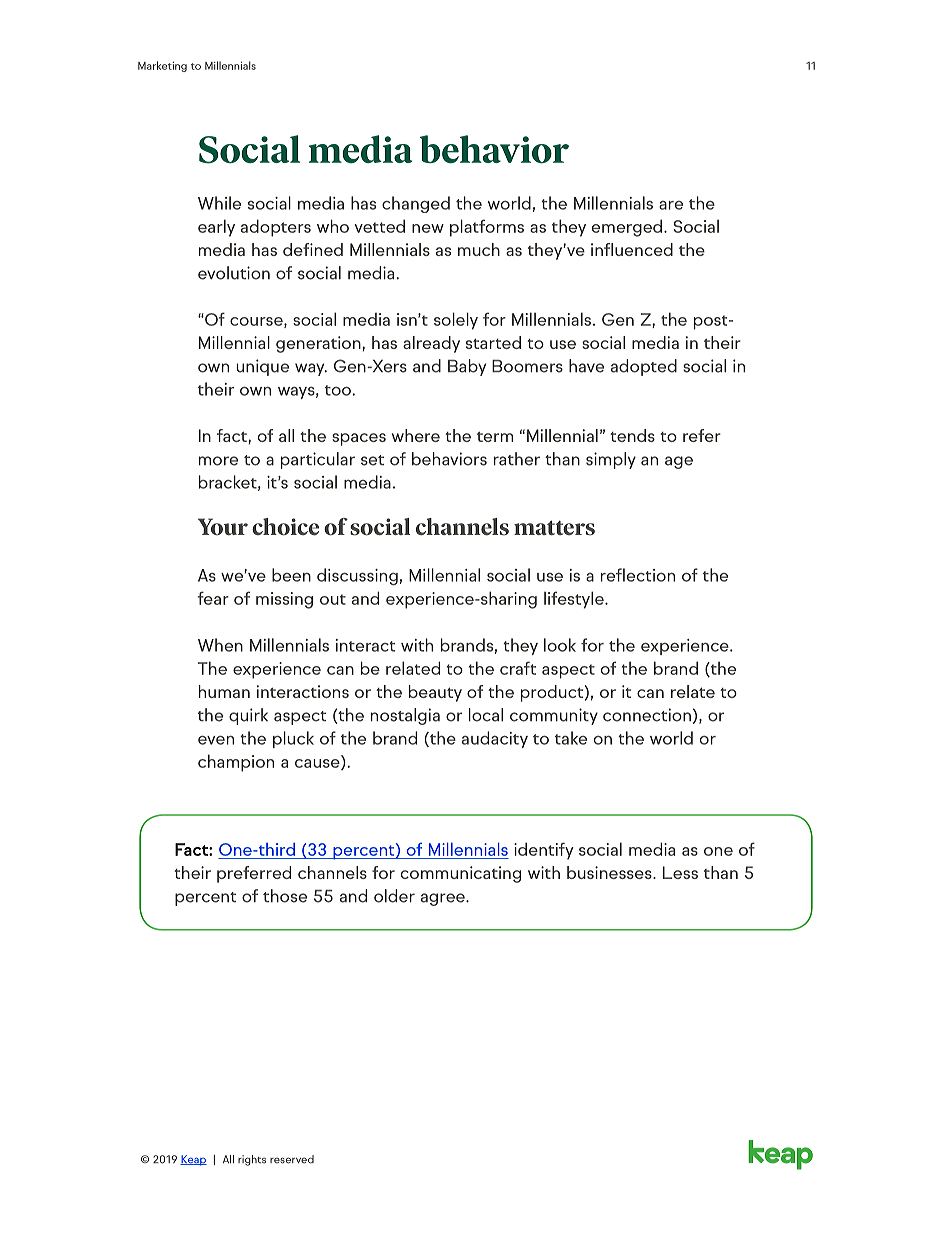  I want to click on agree, so click(444, 899).
